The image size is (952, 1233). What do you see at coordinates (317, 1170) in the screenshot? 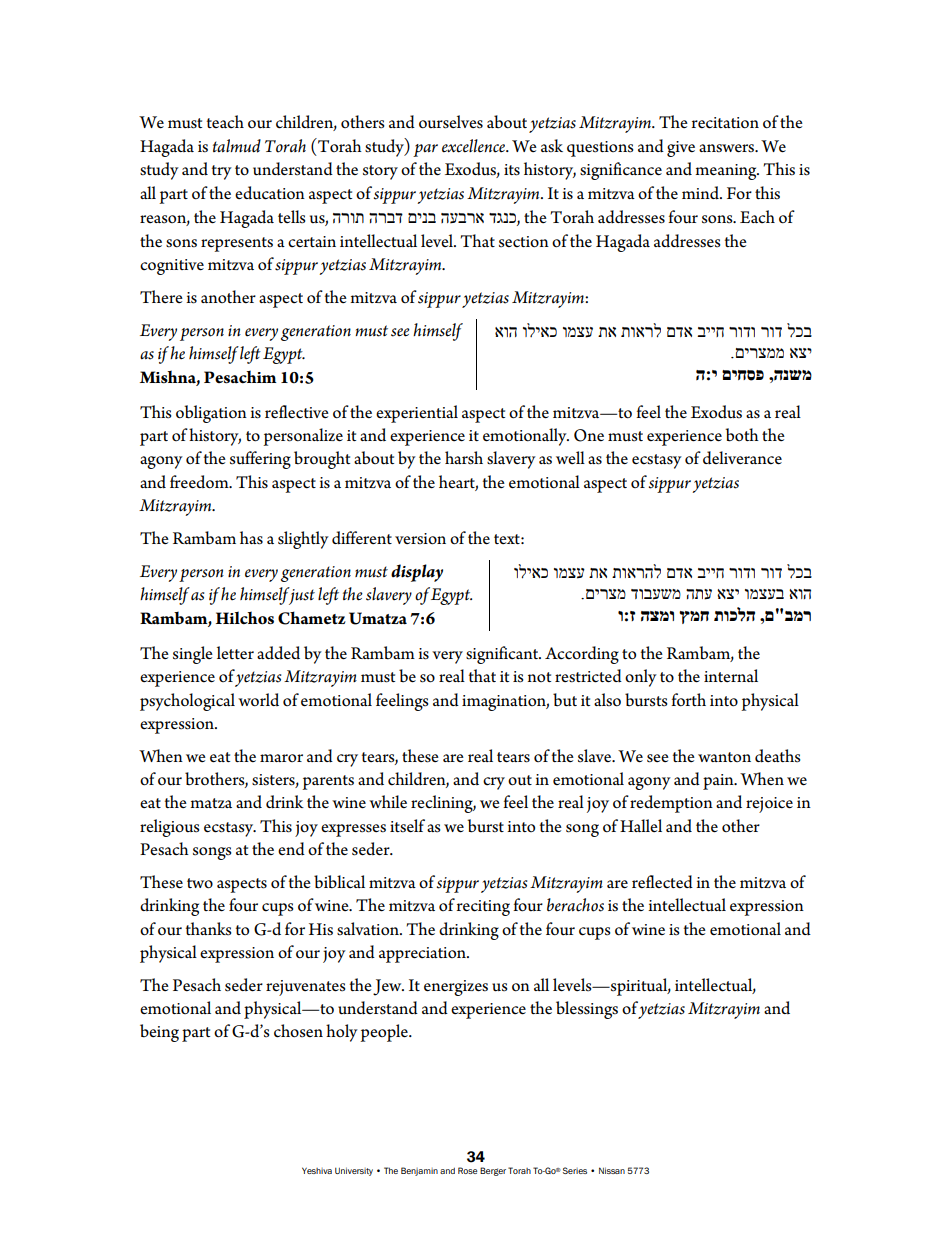
I see `Yeshiva` at bounding box center [317, 1170].
